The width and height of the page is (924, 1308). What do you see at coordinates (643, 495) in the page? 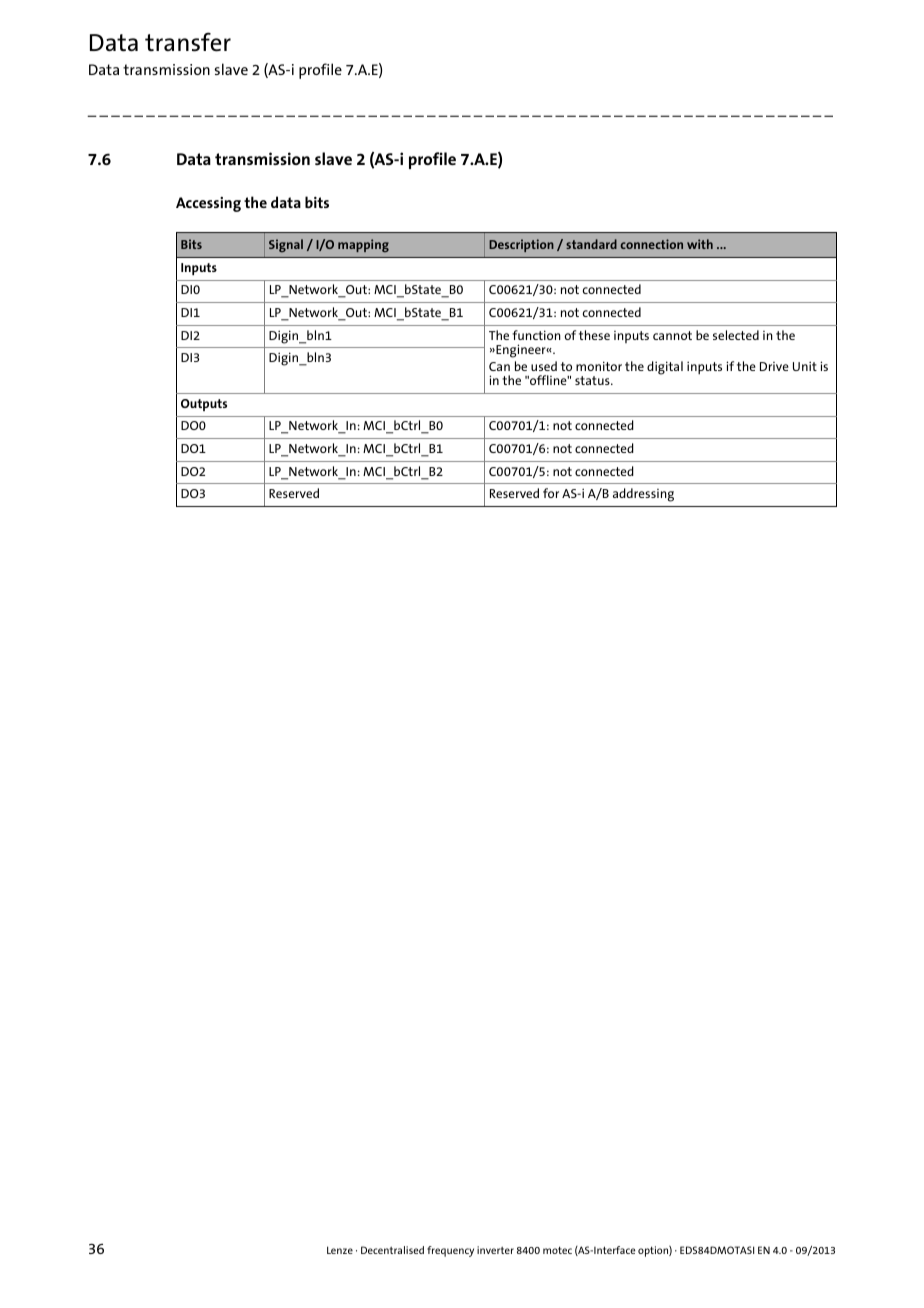
I see `addressing` at bounding box center [643, 495].
